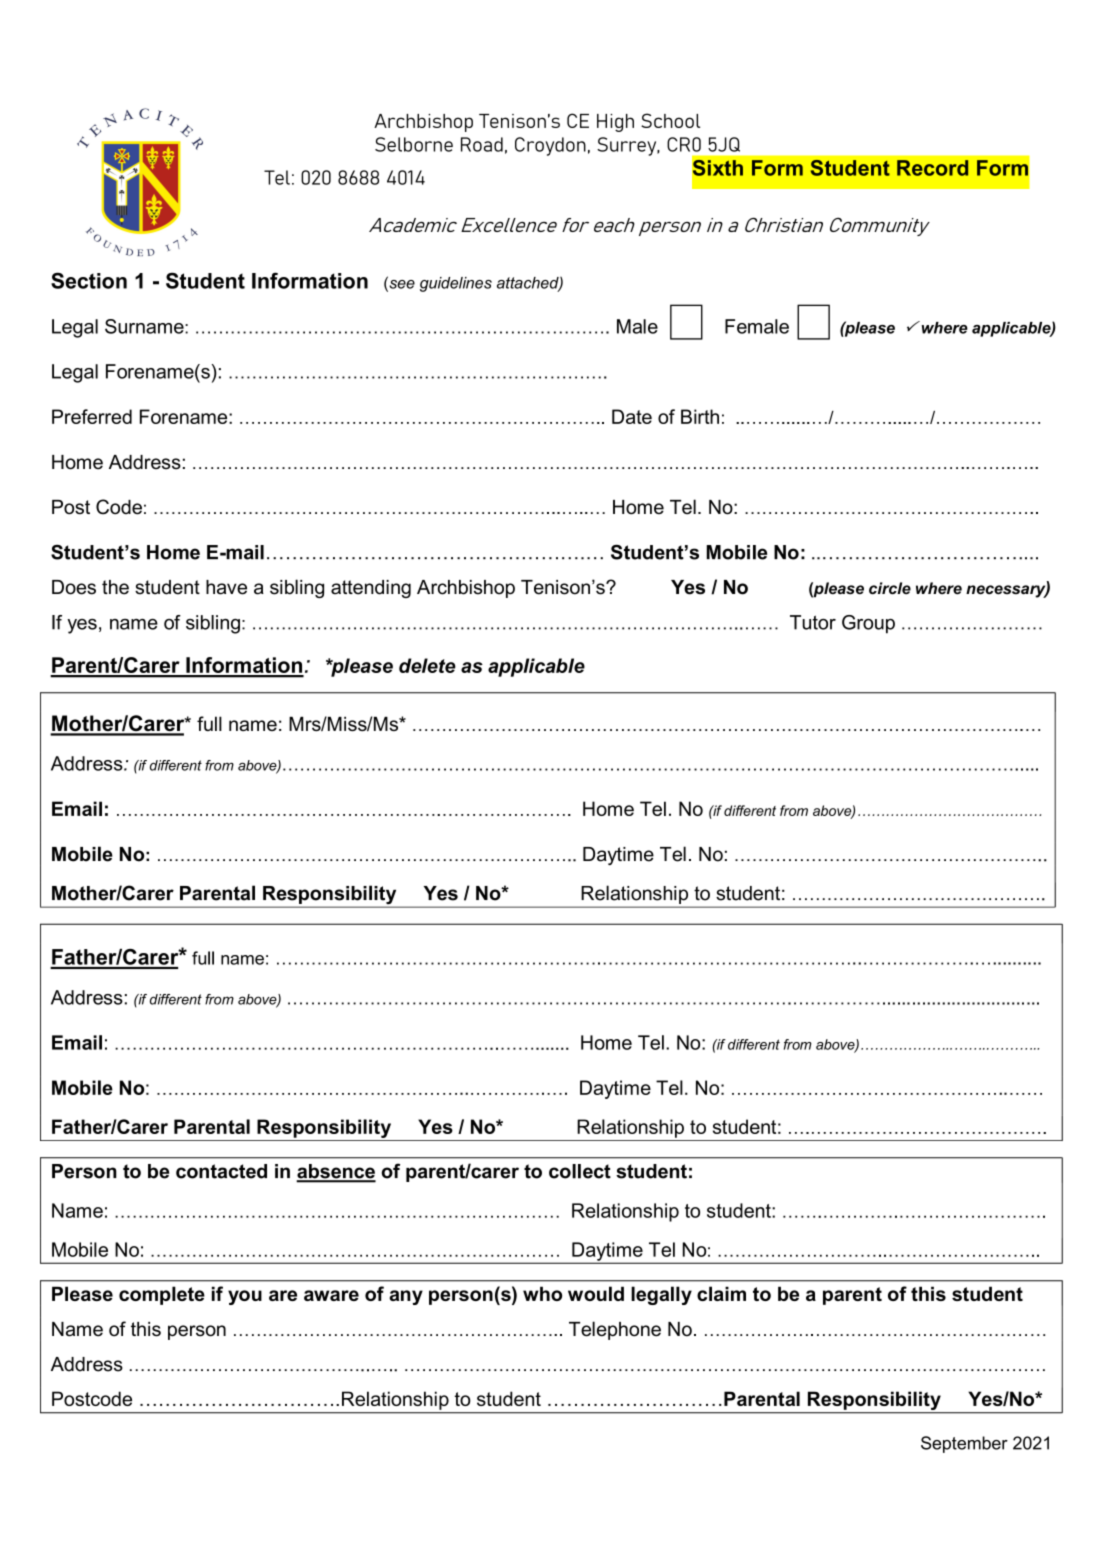  What do you see at coordinates (92, 416) in the page?
I see `Preferred` at bounding box center [92, 416].
